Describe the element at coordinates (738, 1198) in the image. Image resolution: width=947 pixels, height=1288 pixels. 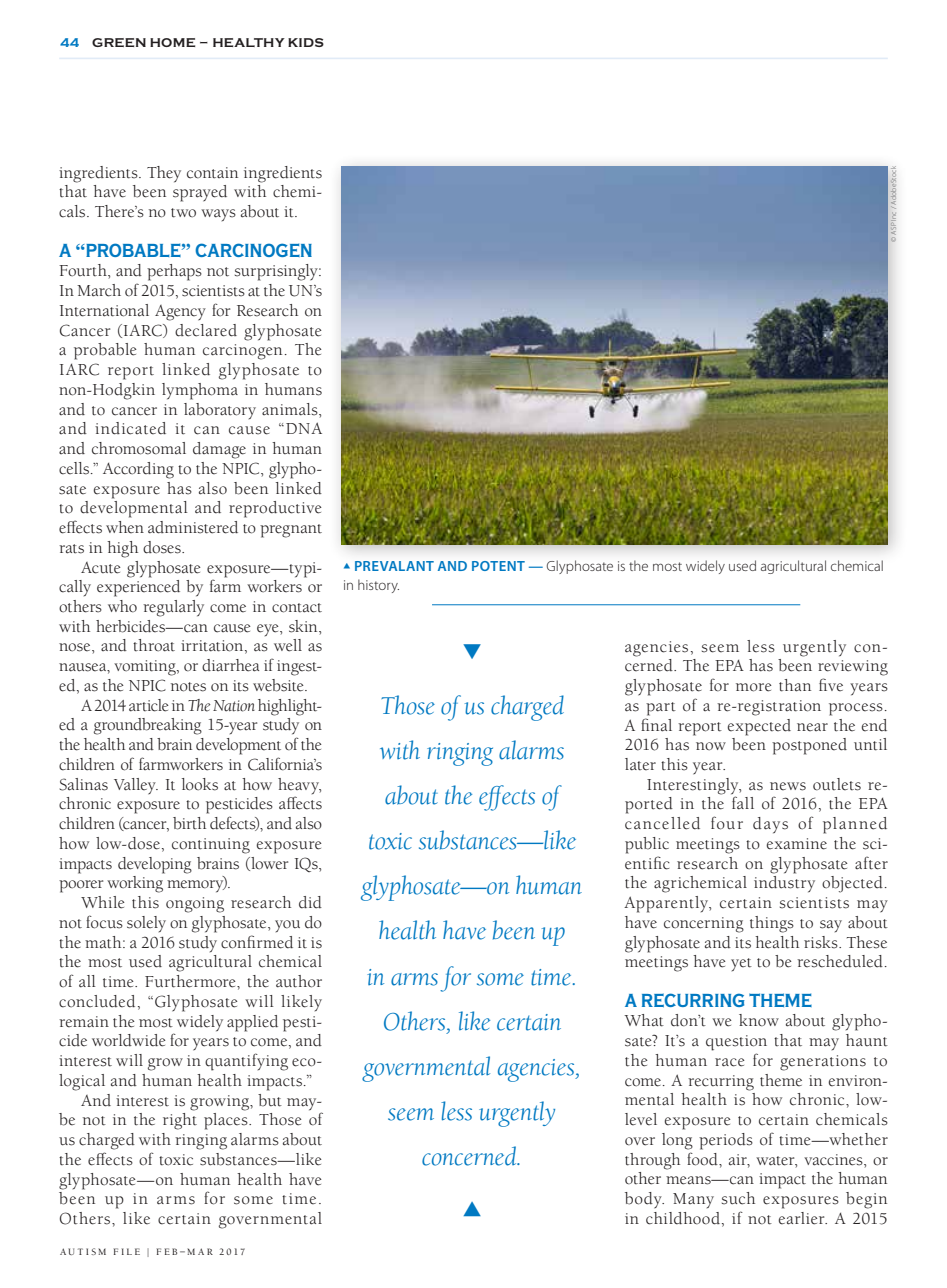
I see `such` at that location.
